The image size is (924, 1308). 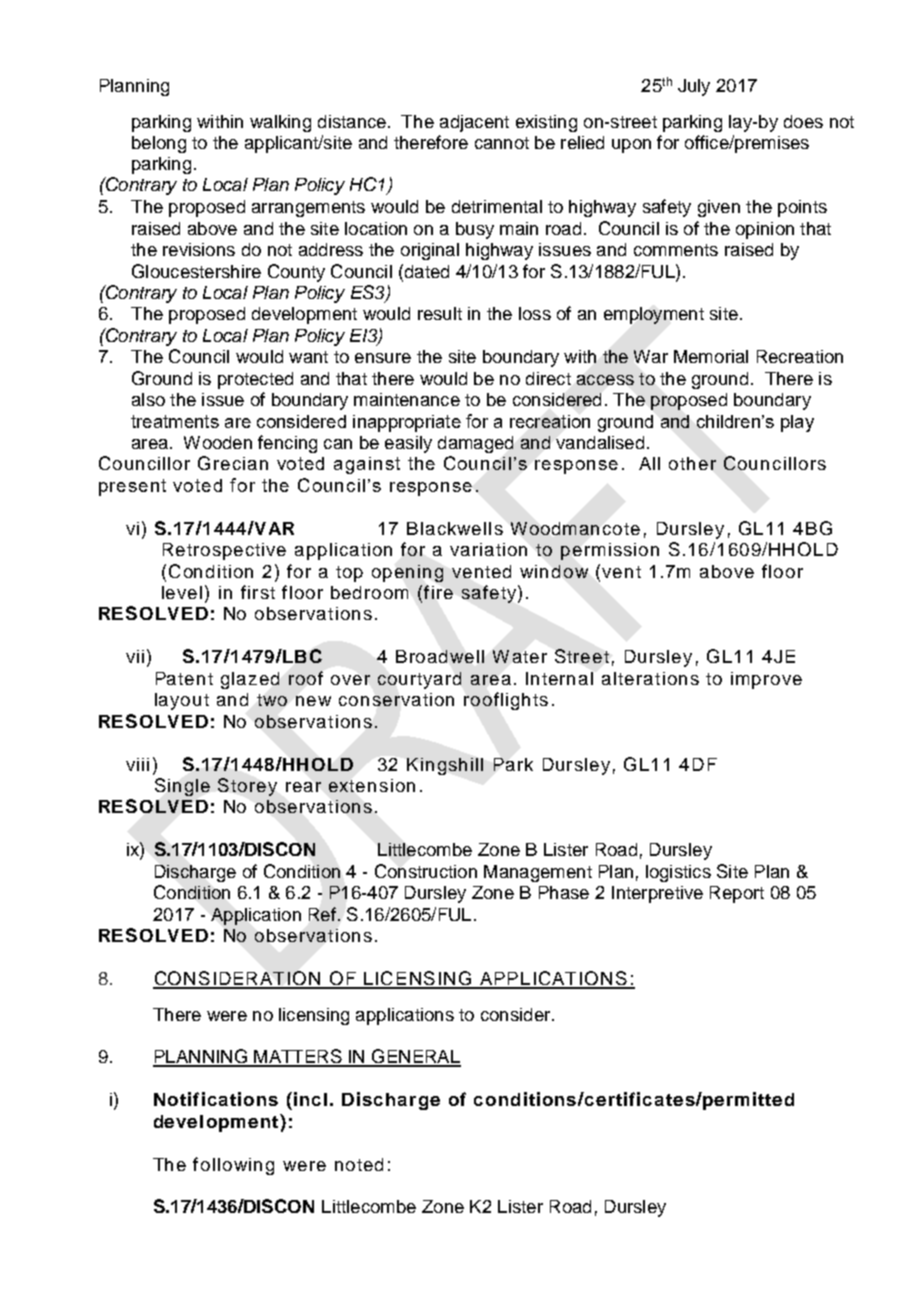 What do you see at coordinates (678, 873) in the document?
I see `logistics` at bounding box center [678, 873].
